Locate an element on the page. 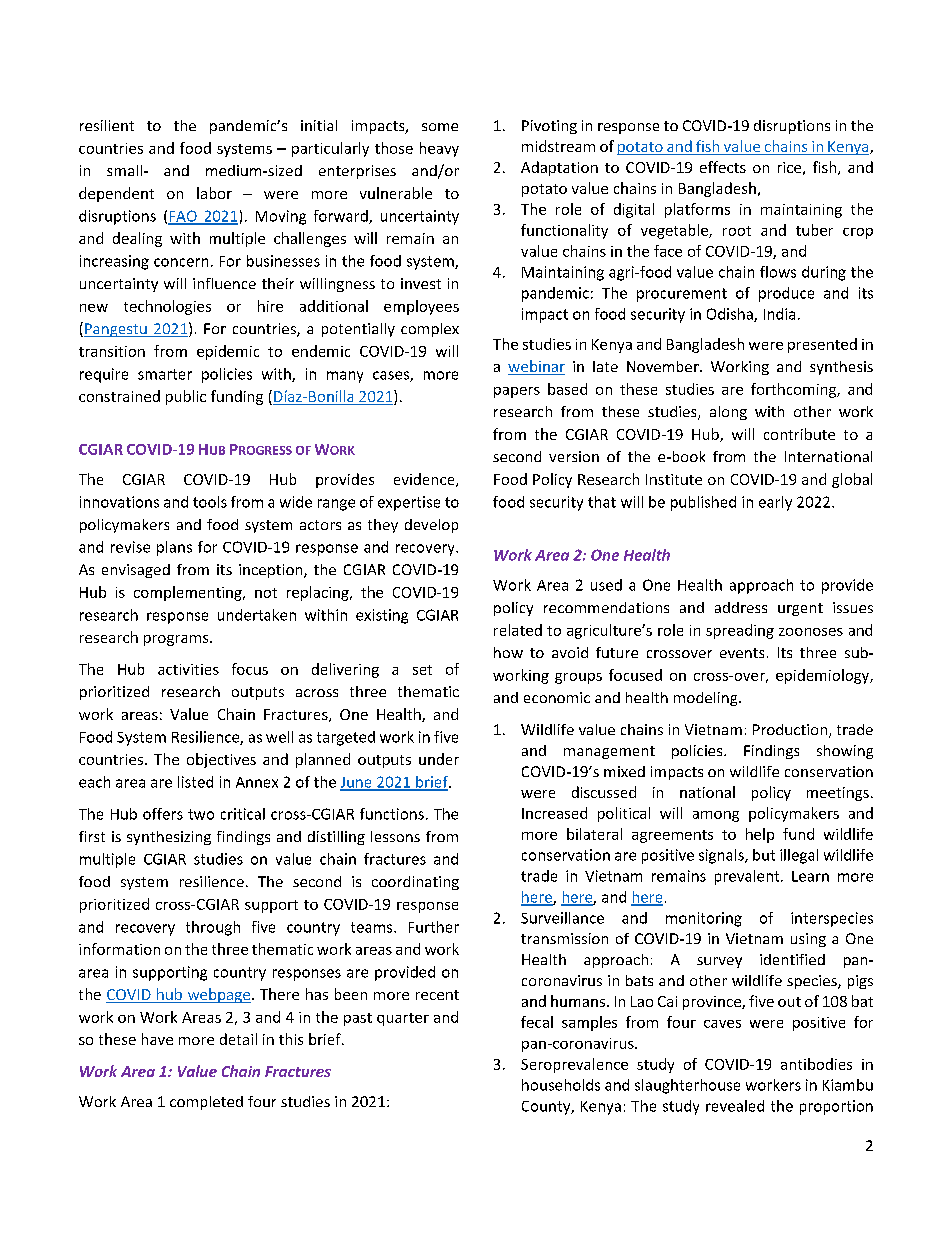  antibodies is located at coordinates (816, 1064).
